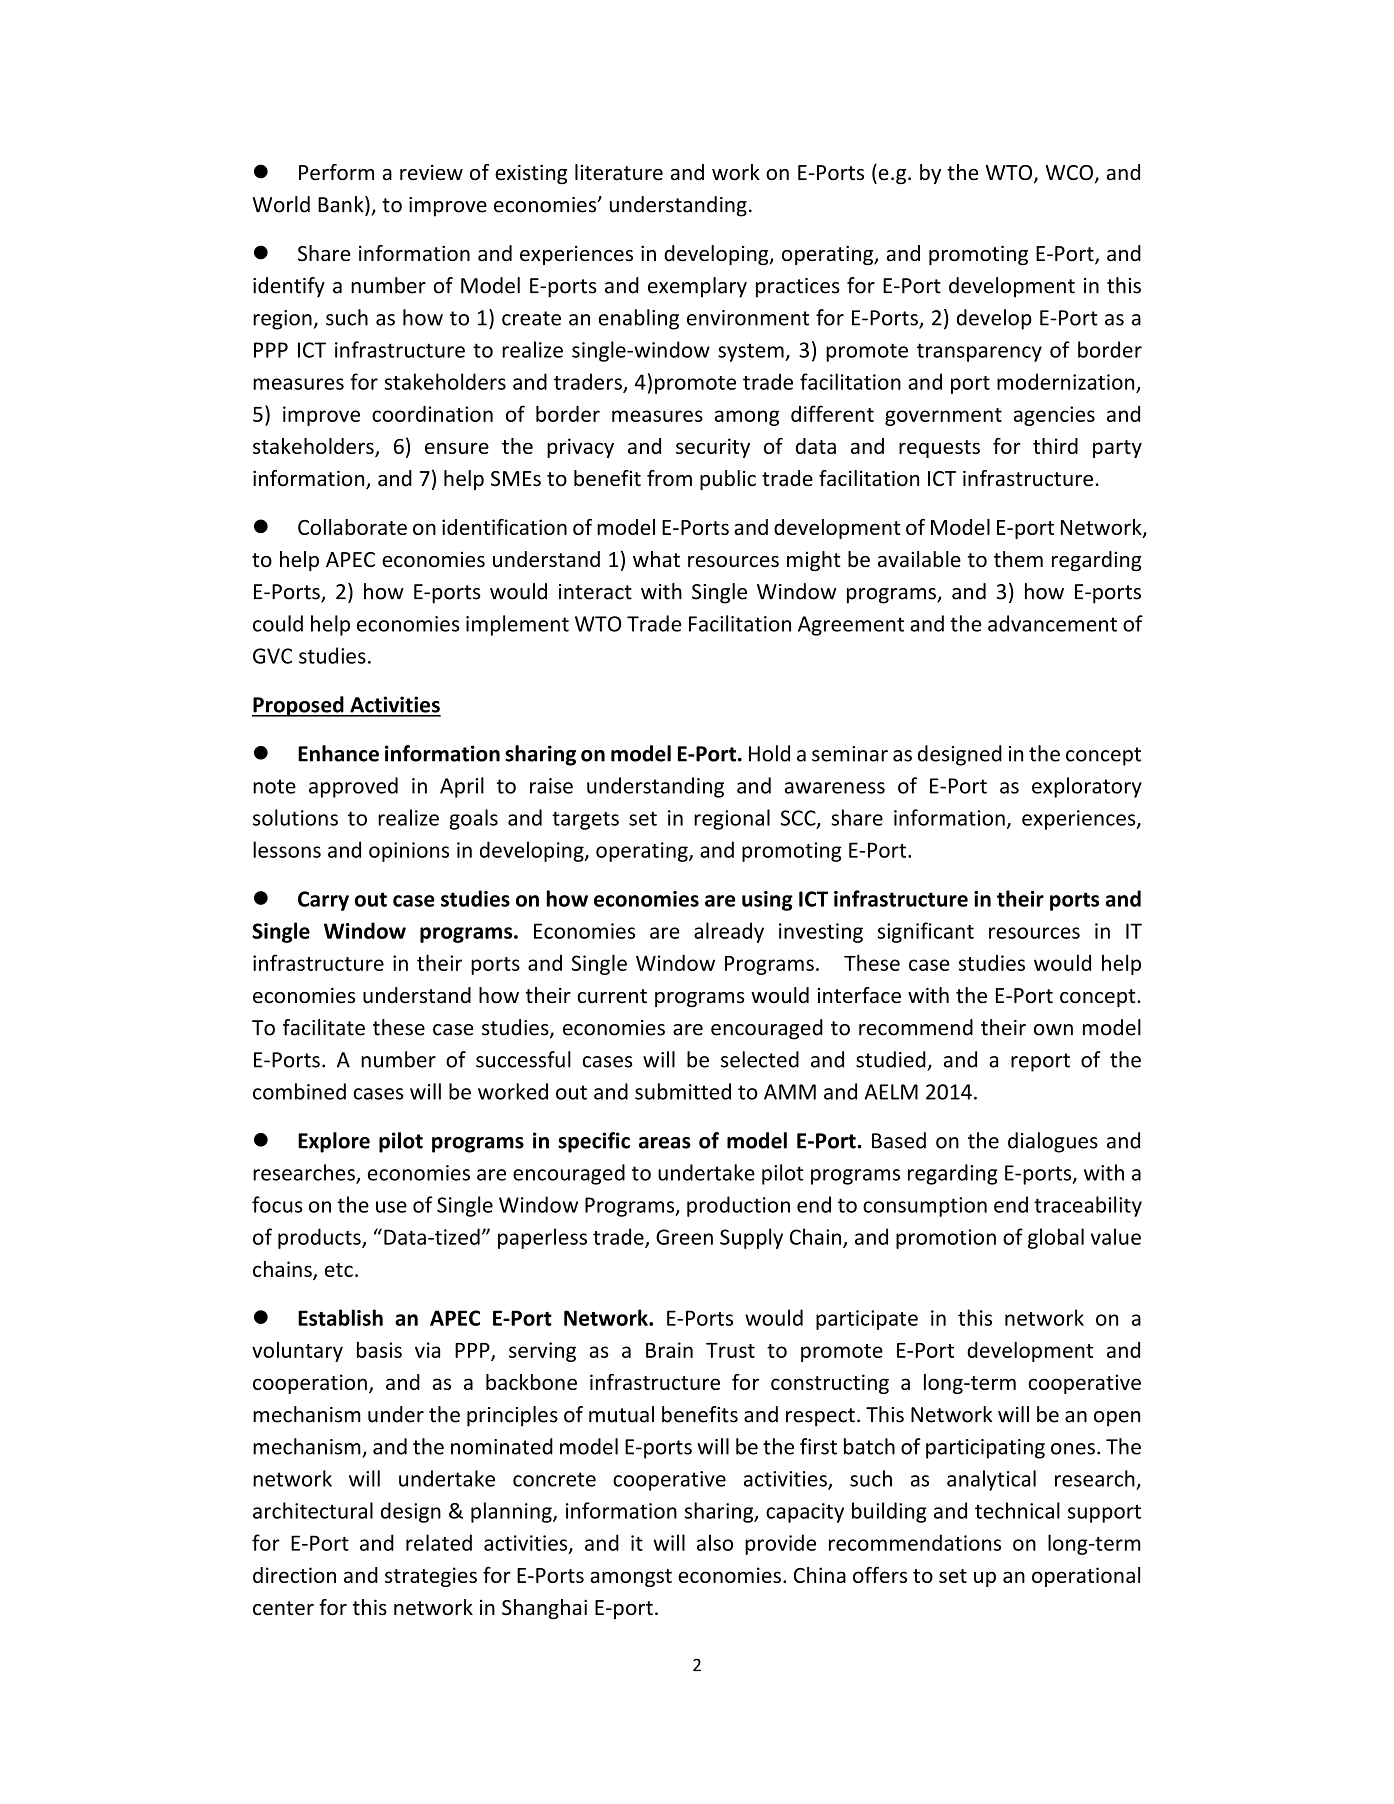  What do you see at coordinates (1056, 1238) in the document?
I see `global` at bounding box center [1056, 1238].
